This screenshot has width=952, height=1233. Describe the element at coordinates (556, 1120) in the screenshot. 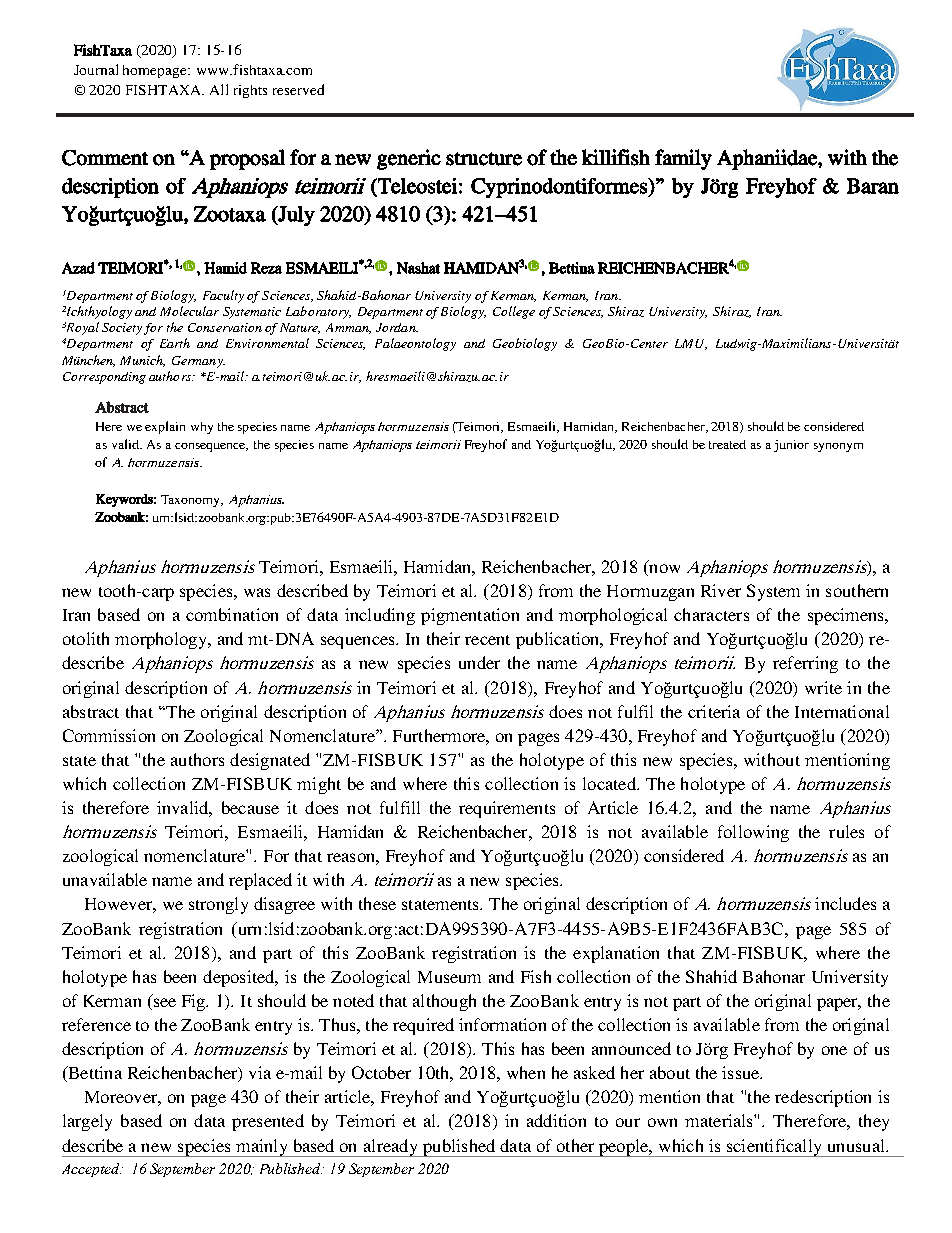

I see `addition` at that location.
